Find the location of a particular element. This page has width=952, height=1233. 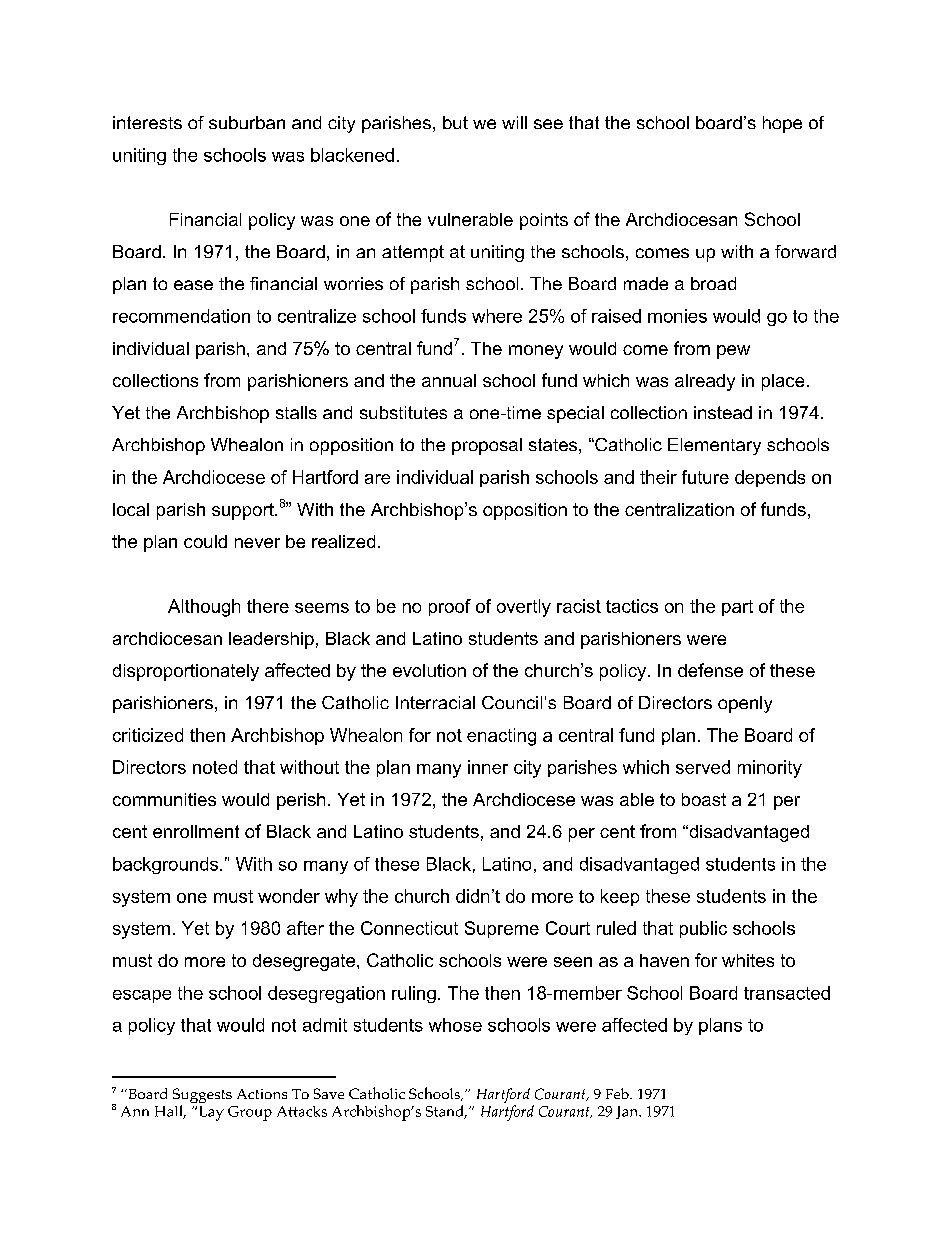

noted is located at coordinates (215, 767).
